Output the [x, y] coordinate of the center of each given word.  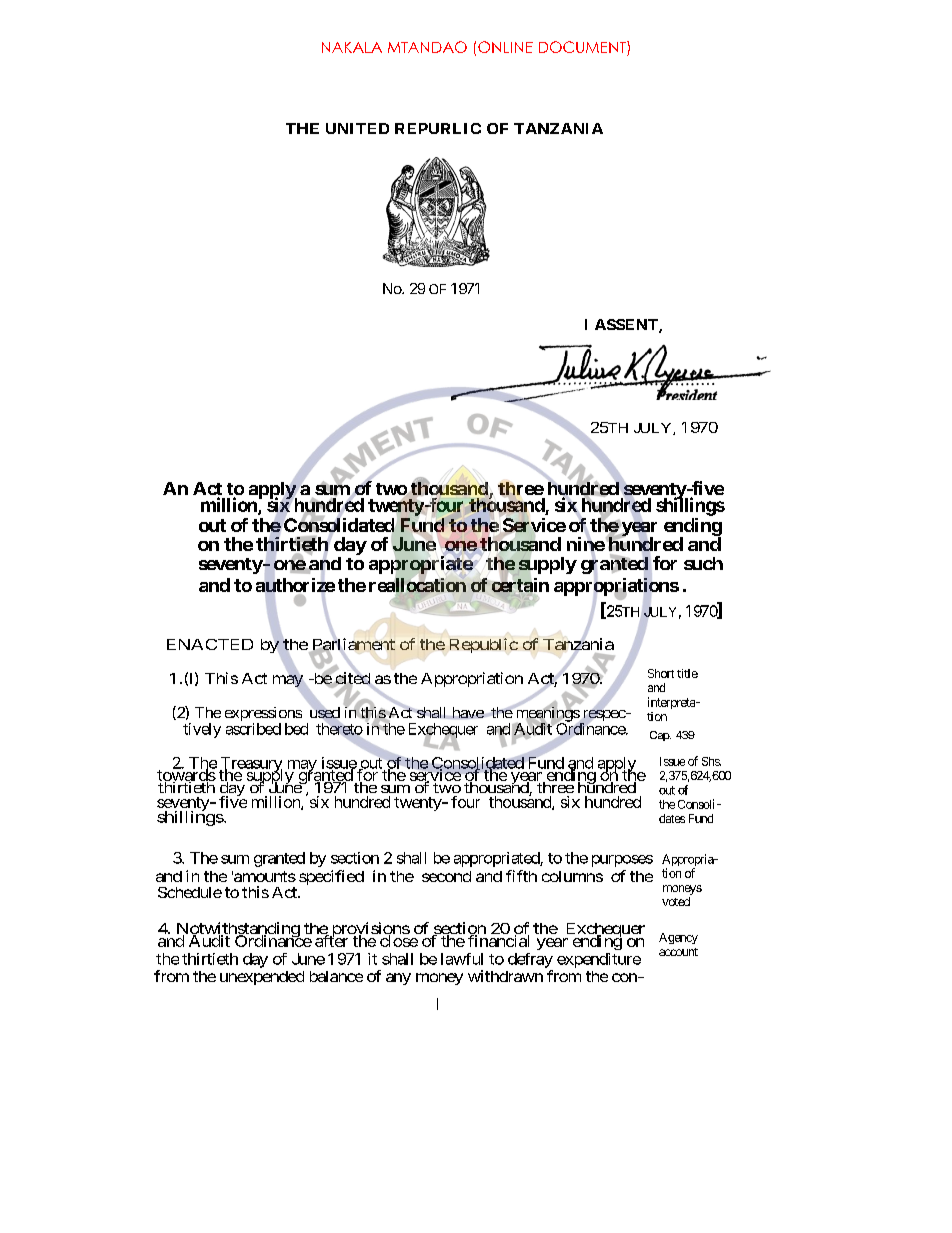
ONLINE [505, 47]
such [703, 563]
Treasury [250, 765]
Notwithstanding [238, 931]
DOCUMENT [583, 48]
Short [661, 673]
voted [676, 901]
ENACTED [210, 644]
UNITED [357, 128]
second [446, 876]
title [687, 673]
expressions [263, 715]
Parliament [352, 645]
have [467, 713]
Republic [484, 645]
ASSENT [627, 326]
